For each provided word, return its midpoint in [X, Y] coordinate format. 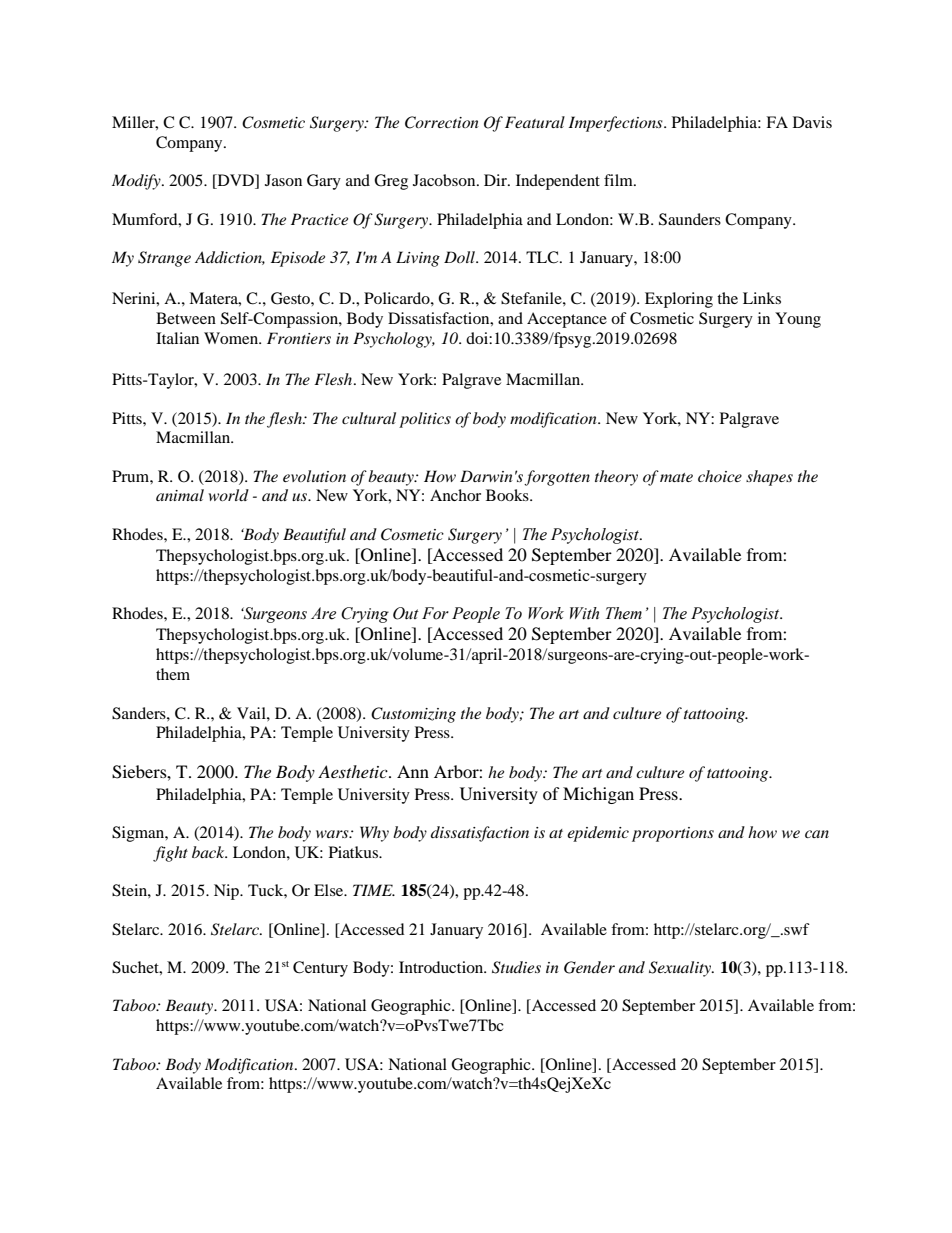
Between [186, 318]
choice [720, 476]
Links [762, 298]
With [584, 613]
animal [180, 495]
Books [508, 495]
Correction [442, 122]
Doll [460, 257]
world [229, 495]
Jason [283, 180]
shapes [769, 478]
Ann [413, 771]
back [209, 852]
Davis [812, 122]
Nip [227, 892]
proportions [673, 834]
